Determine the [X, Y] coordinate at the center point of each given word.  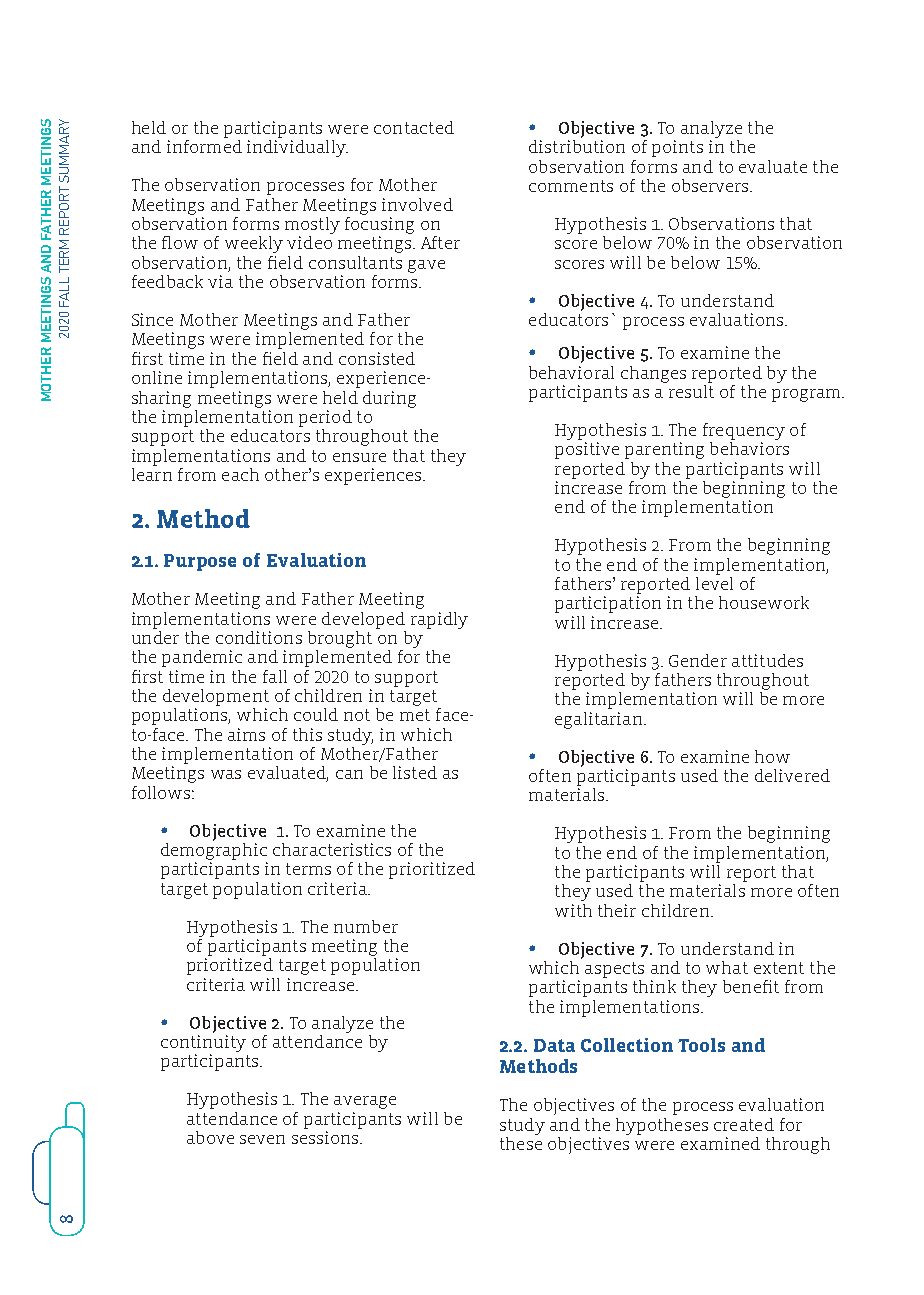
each [240, 474]
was [226, 774]
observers [711, 185]
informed [204, 145]
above [210, 1137]
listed [415, 772]
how [772, 756]
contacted [414, 127]
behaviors [749, 447]
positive [587, 450]
